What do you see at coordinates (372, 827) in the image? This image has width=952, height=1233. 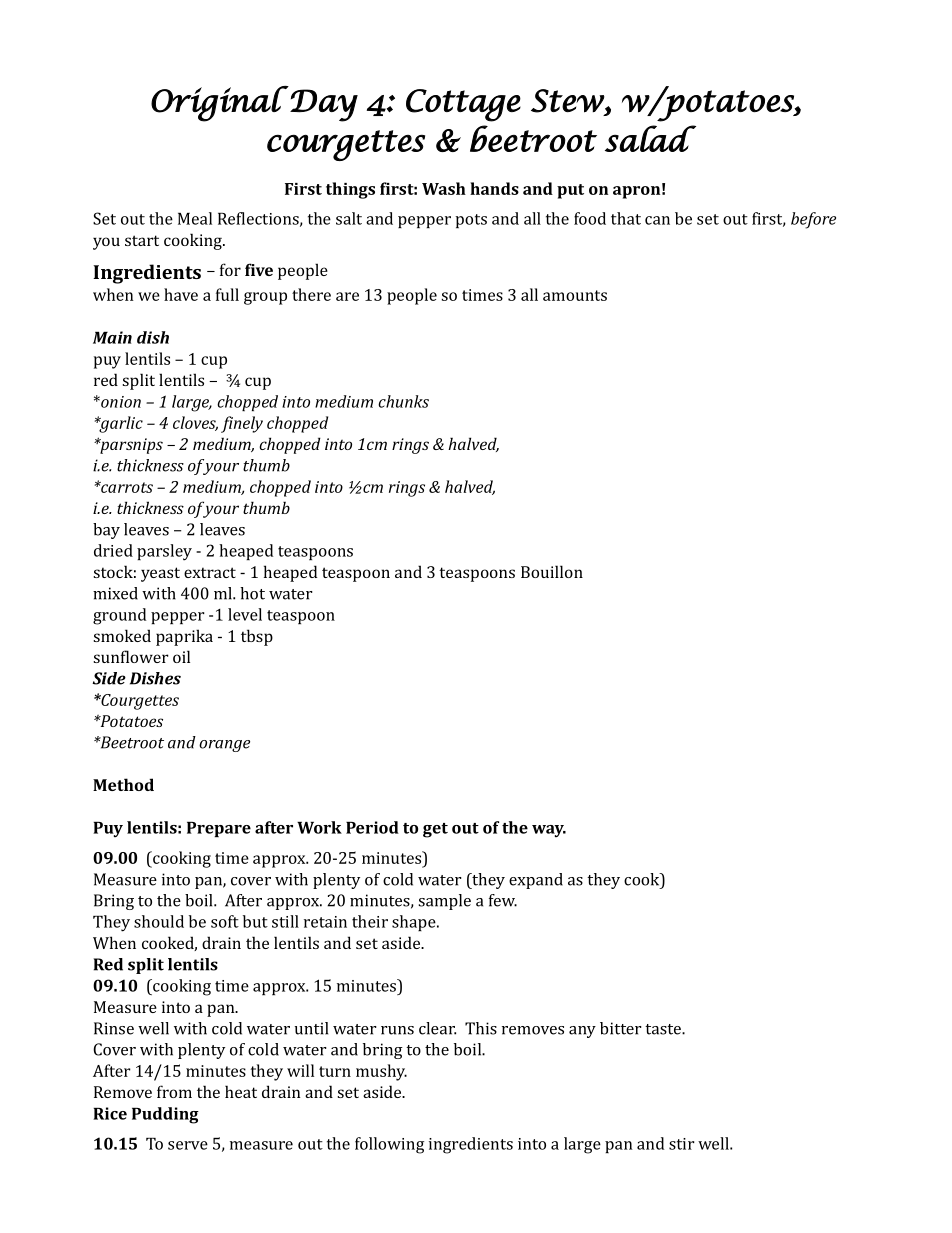 I see `Period` at bounding box center [372, 827].
